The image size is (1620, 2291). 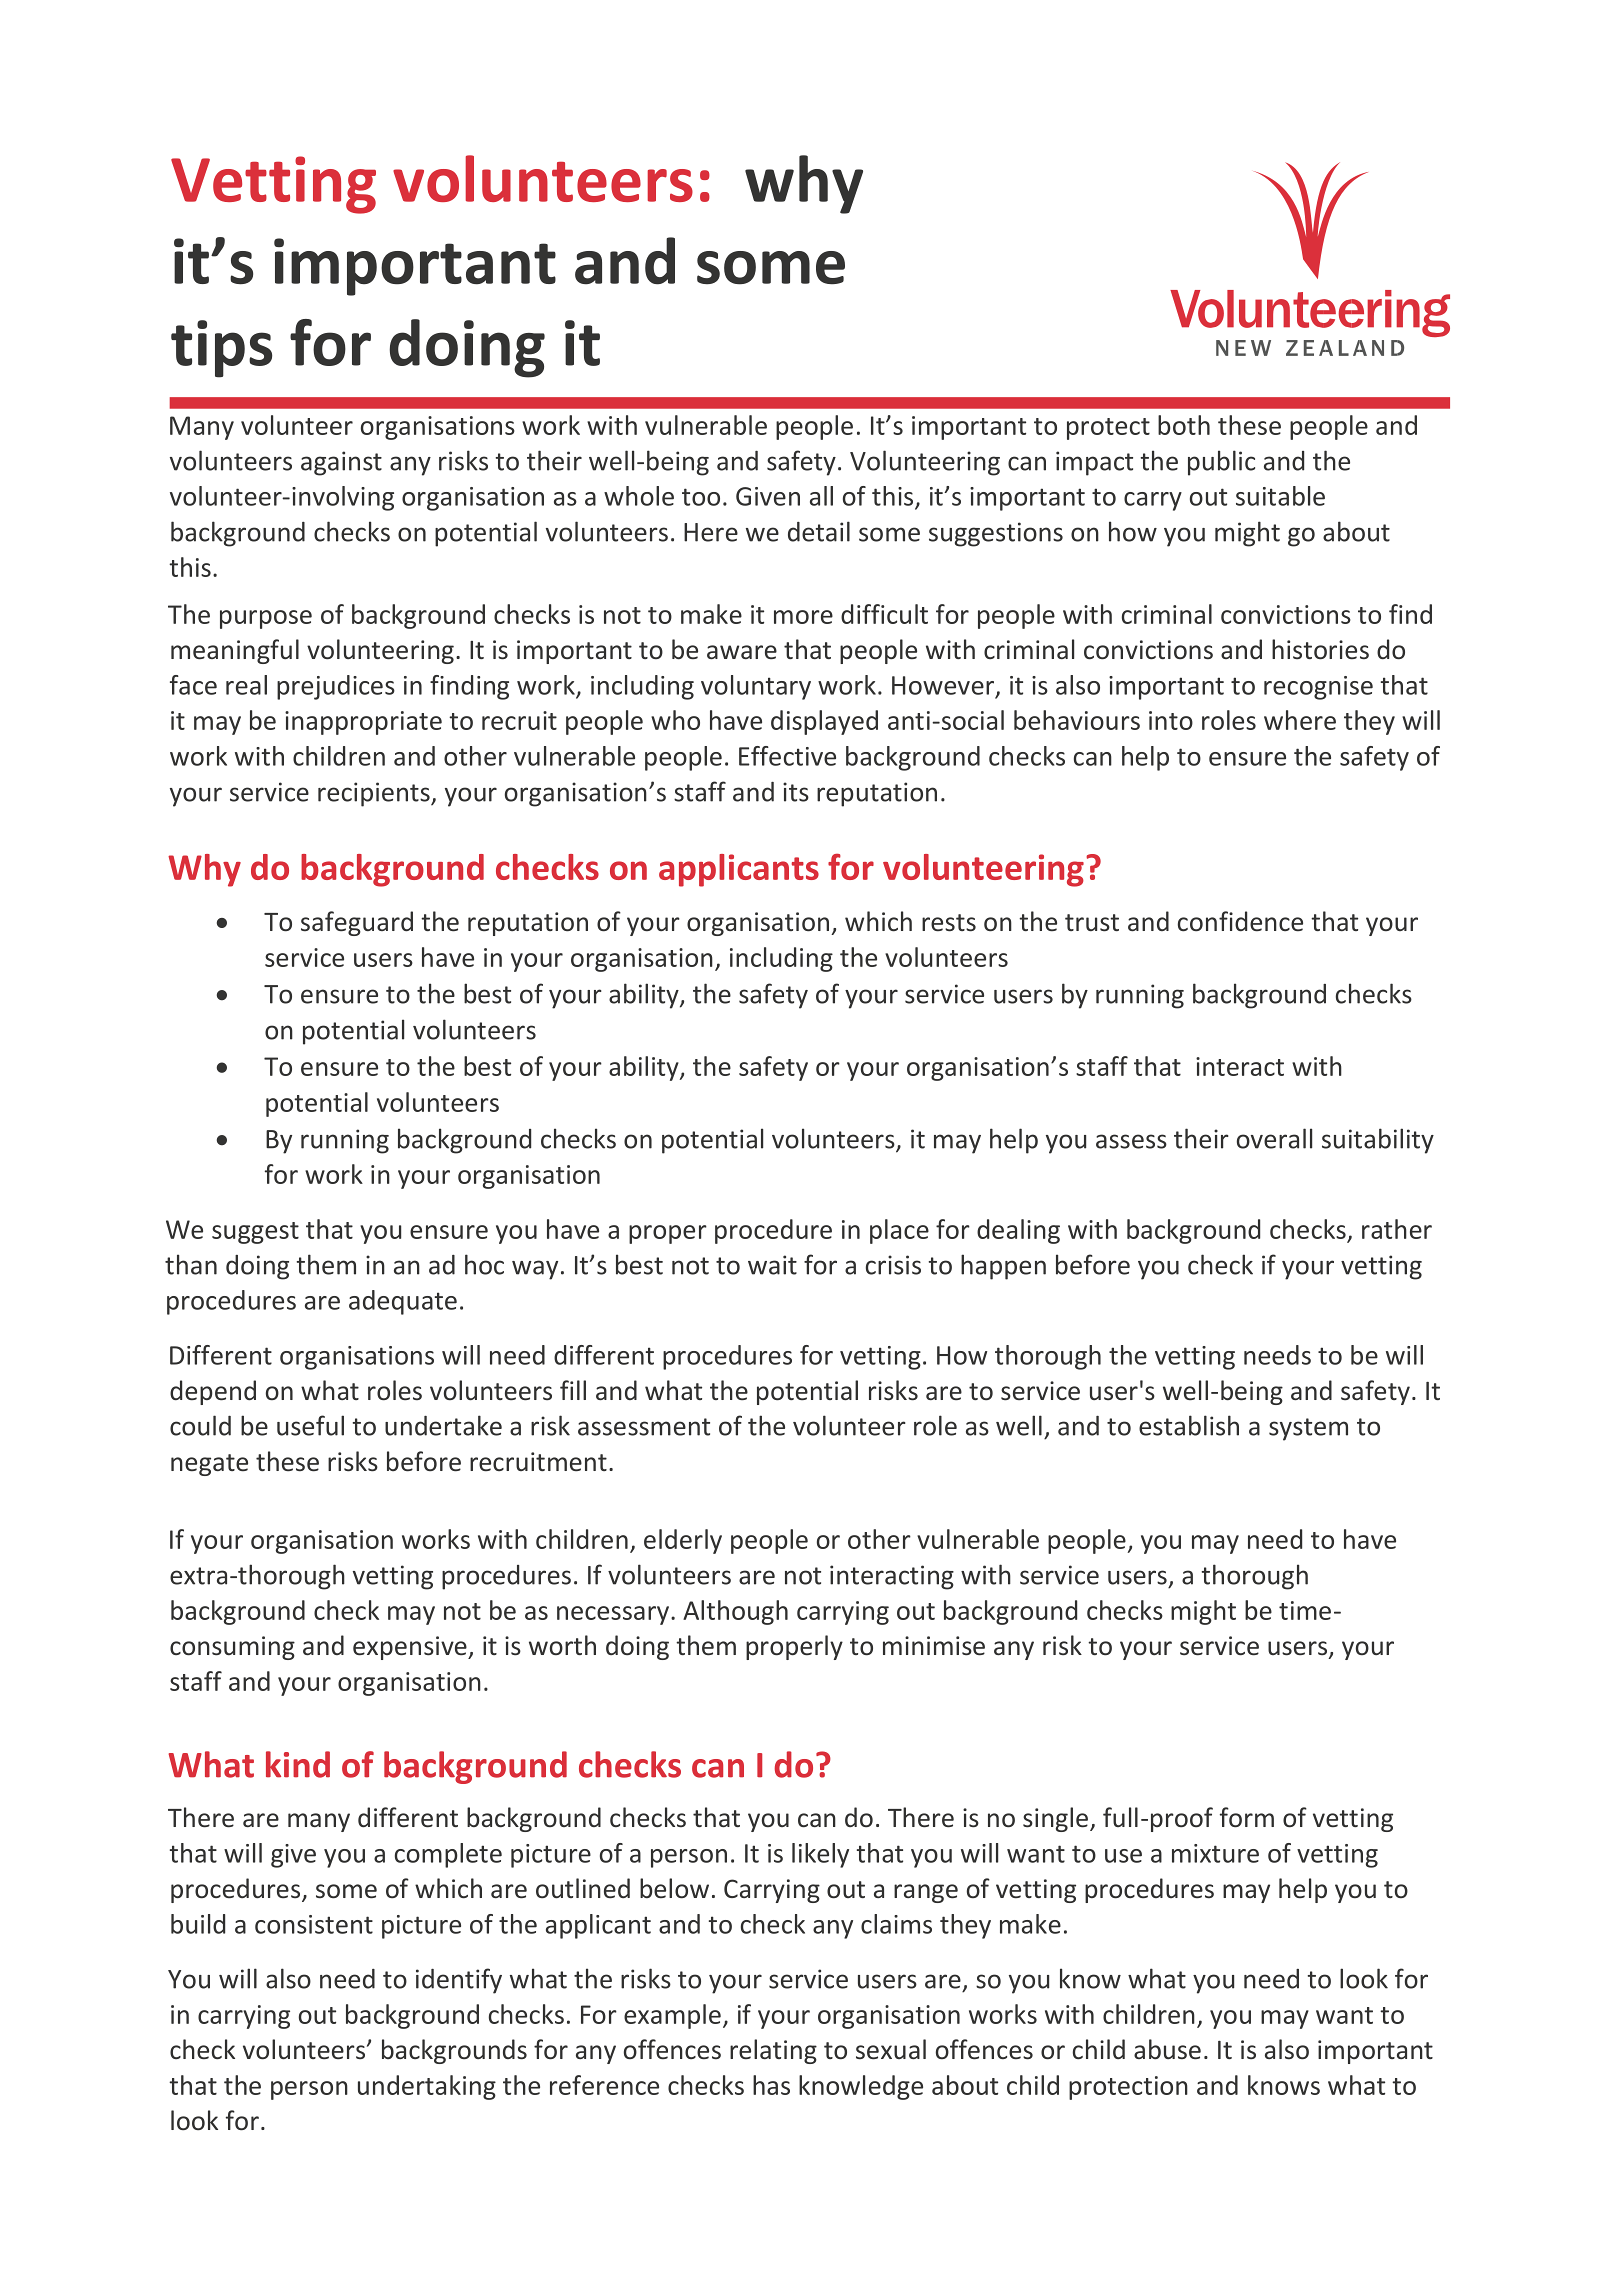 I want to click on against, so click(x=341, y=463).
